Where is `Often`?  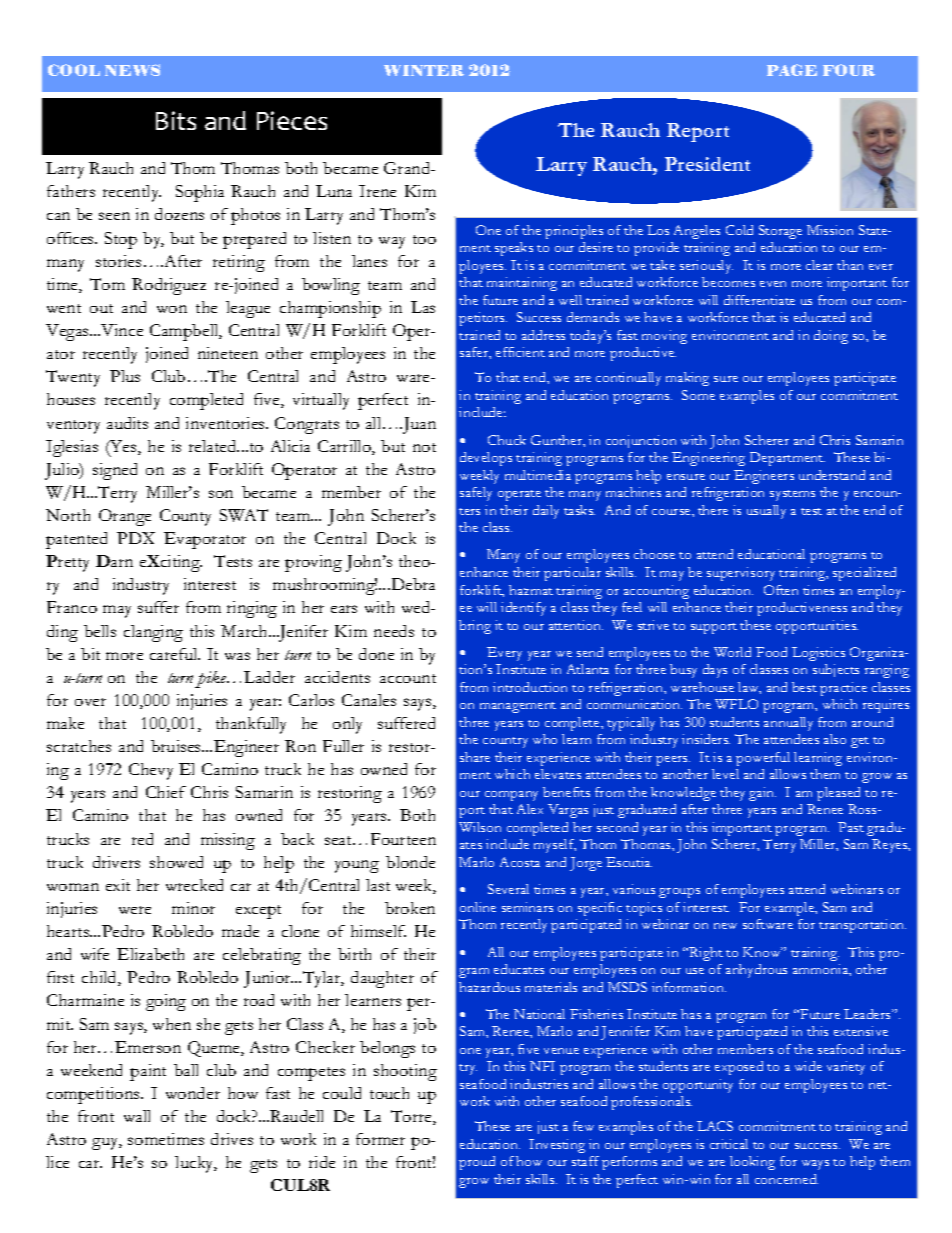
Often is located at coordinates (781, 590).
